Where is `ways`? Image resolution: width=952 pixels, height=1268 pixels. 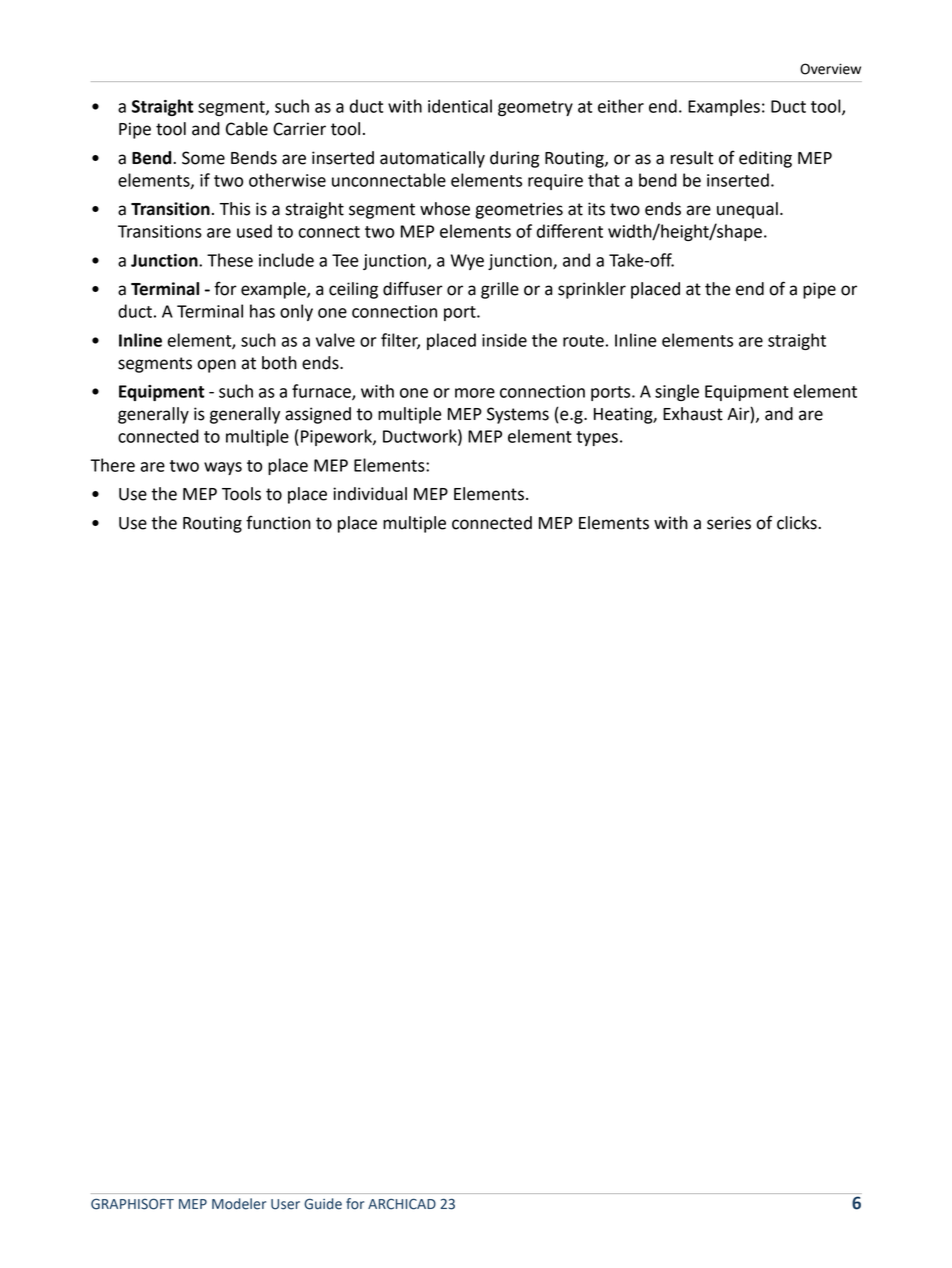 ways is located at coordinates (223, 468).
